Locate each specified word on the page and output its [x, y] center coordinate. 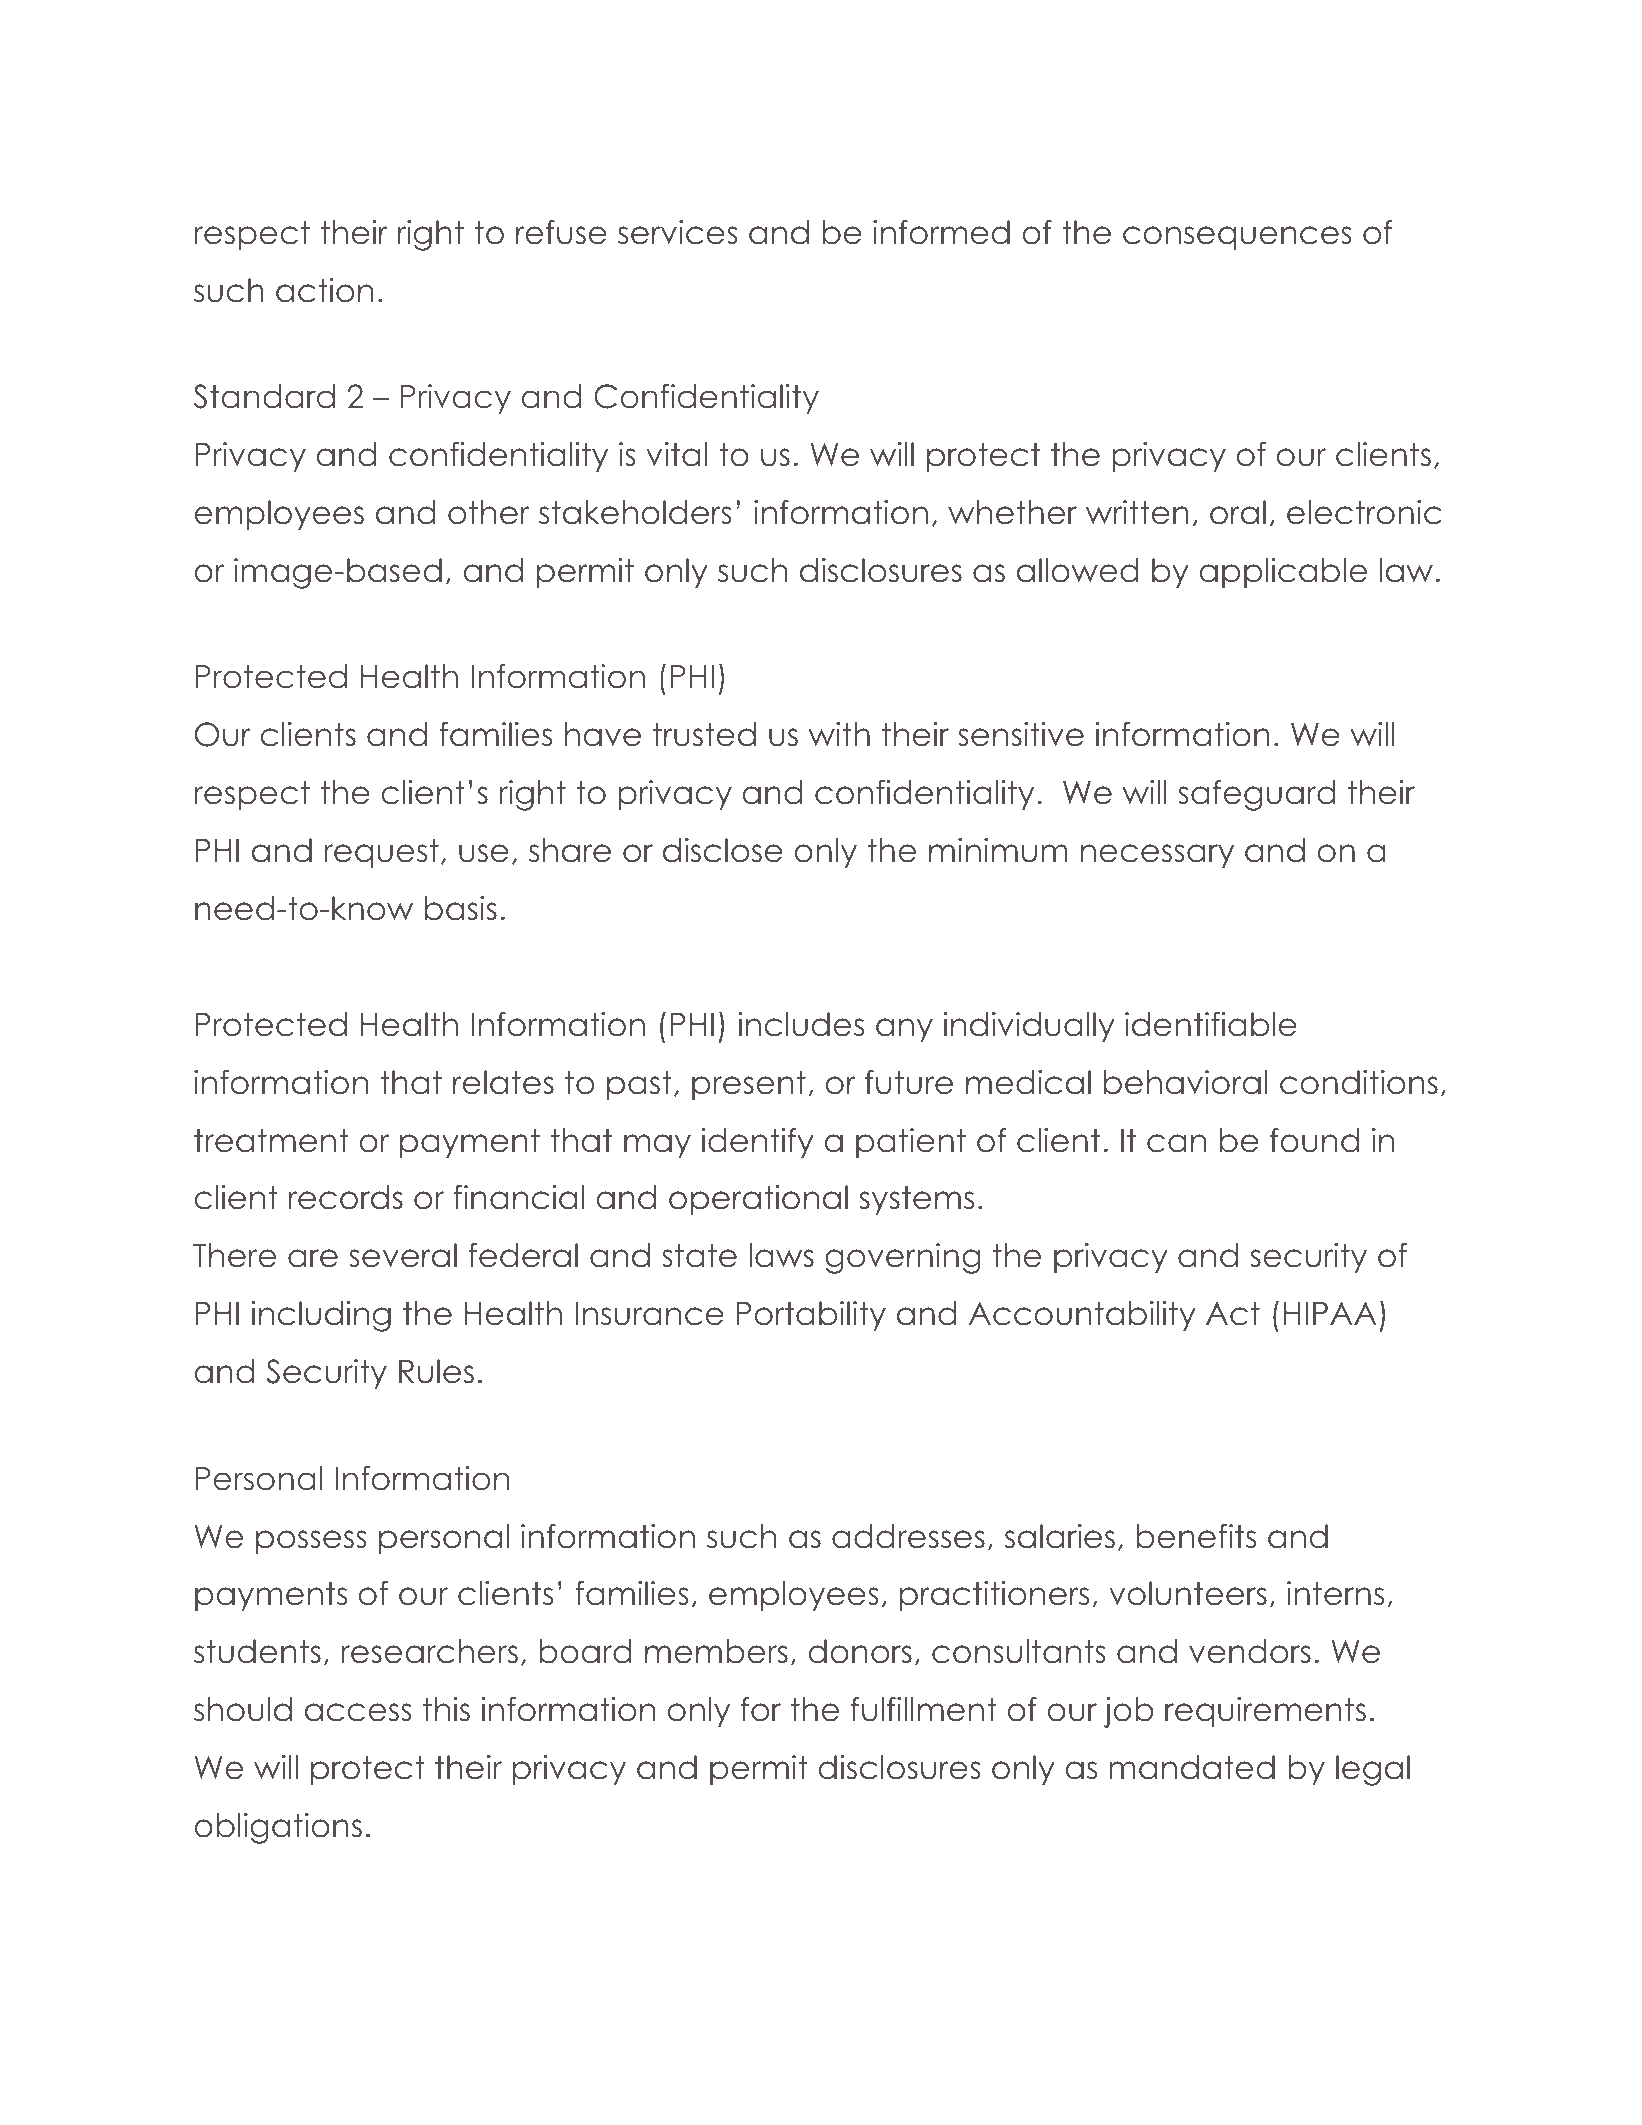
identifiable [1211, 1024]
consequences [1237, 238]
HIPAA [1330, 1313]
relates [503, 1082]
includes [801, 1024]
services [678, 232]
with [839, 734]
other [488, 512]
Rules [436, 1371]
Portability [811, 1316]
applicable [1283, 573]
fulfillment [924, 1709]
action [324, 290]
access [358, 1712]
